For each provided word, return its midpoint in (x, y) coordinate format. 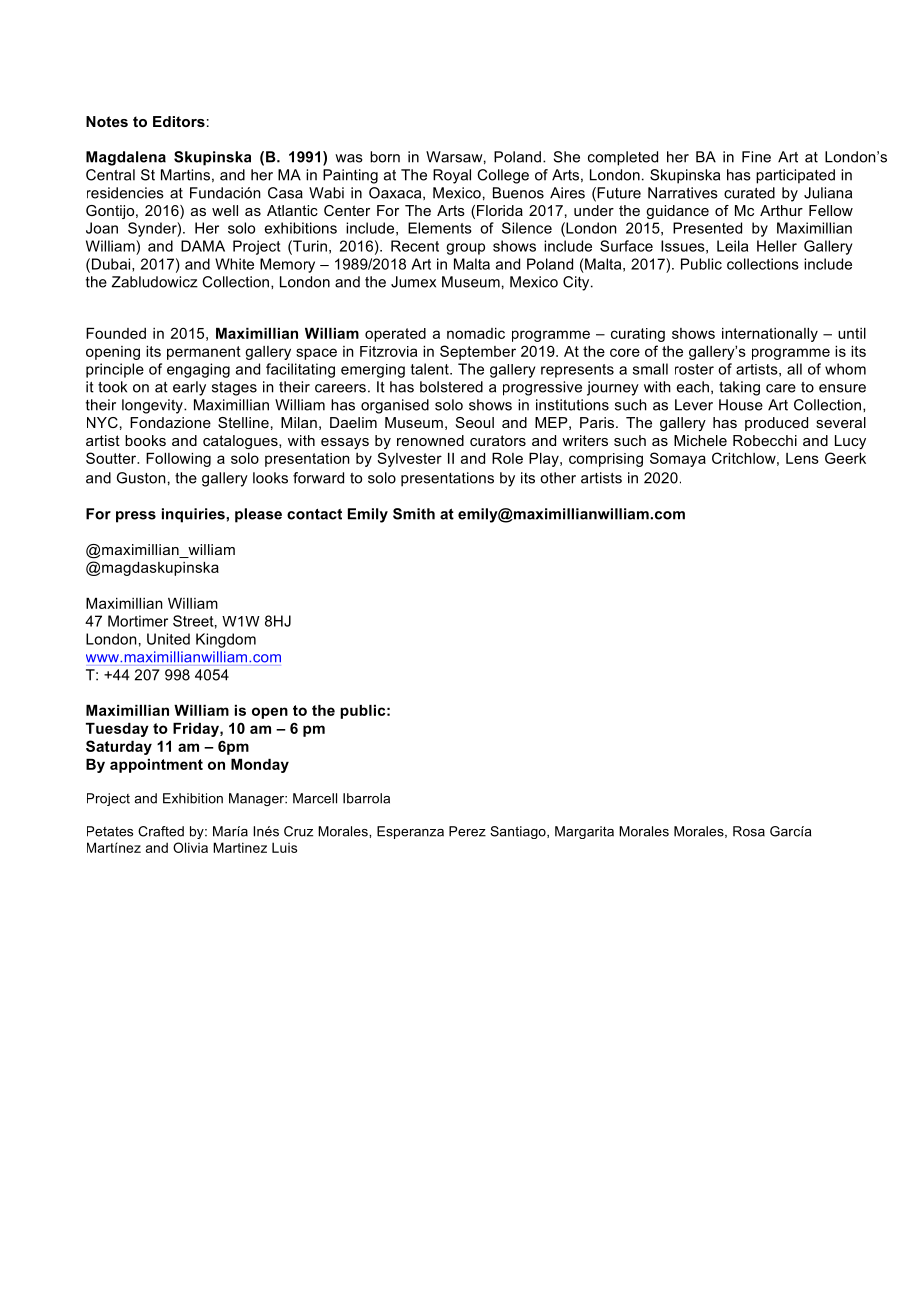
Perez (467, 831)
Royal (452, 176)
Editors (179, 121)
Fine (756, 157)
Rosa (749, 831)
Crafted (161, 831)
